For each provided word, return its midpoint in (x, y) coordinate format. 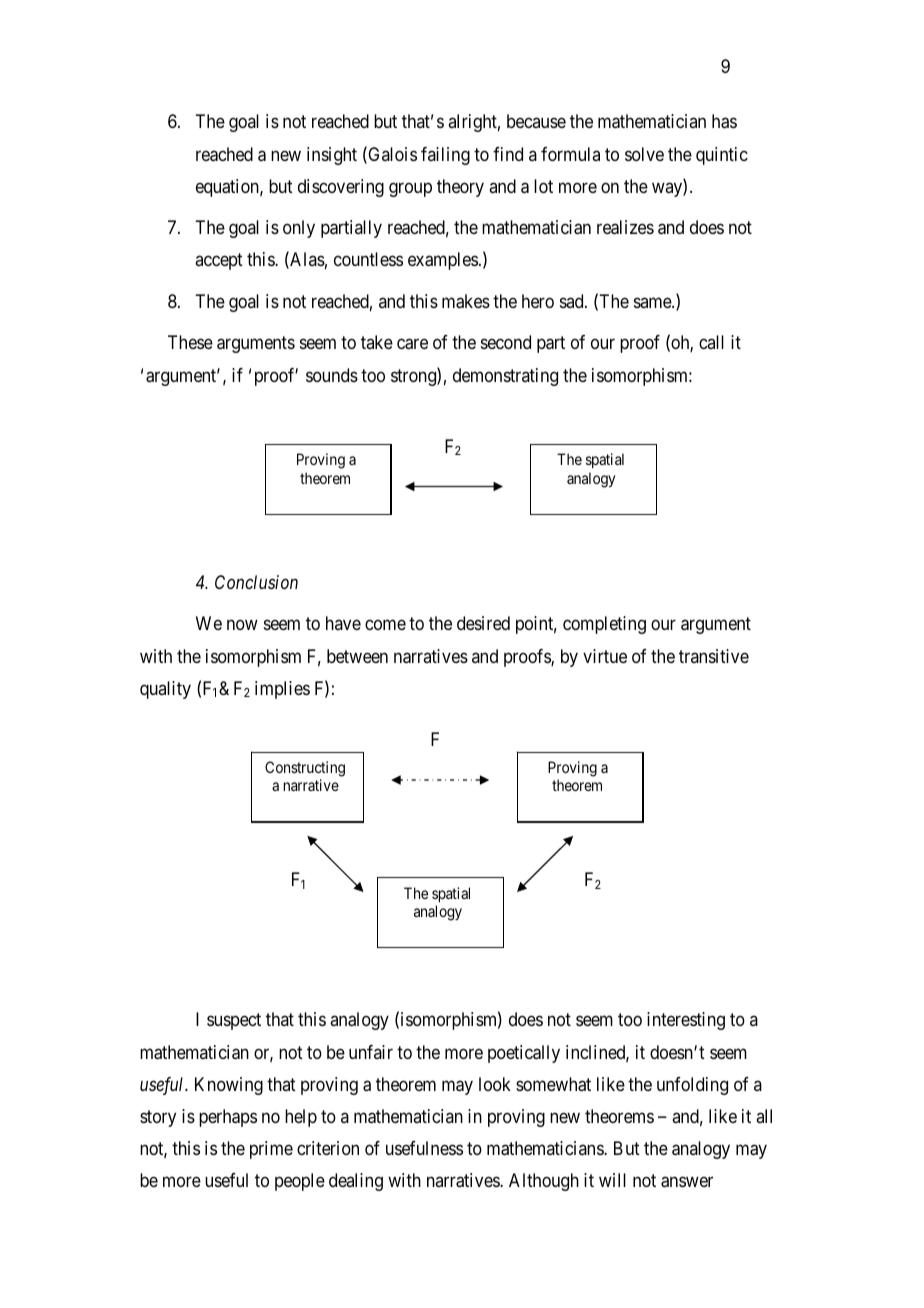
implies (282, 690)
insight (332, 156)
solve (644, 154)
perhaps (228, 1118)
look (495, 1084)
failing (445, 156)
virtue (605, 656)
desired (483, 623)
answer (687, 1182)
